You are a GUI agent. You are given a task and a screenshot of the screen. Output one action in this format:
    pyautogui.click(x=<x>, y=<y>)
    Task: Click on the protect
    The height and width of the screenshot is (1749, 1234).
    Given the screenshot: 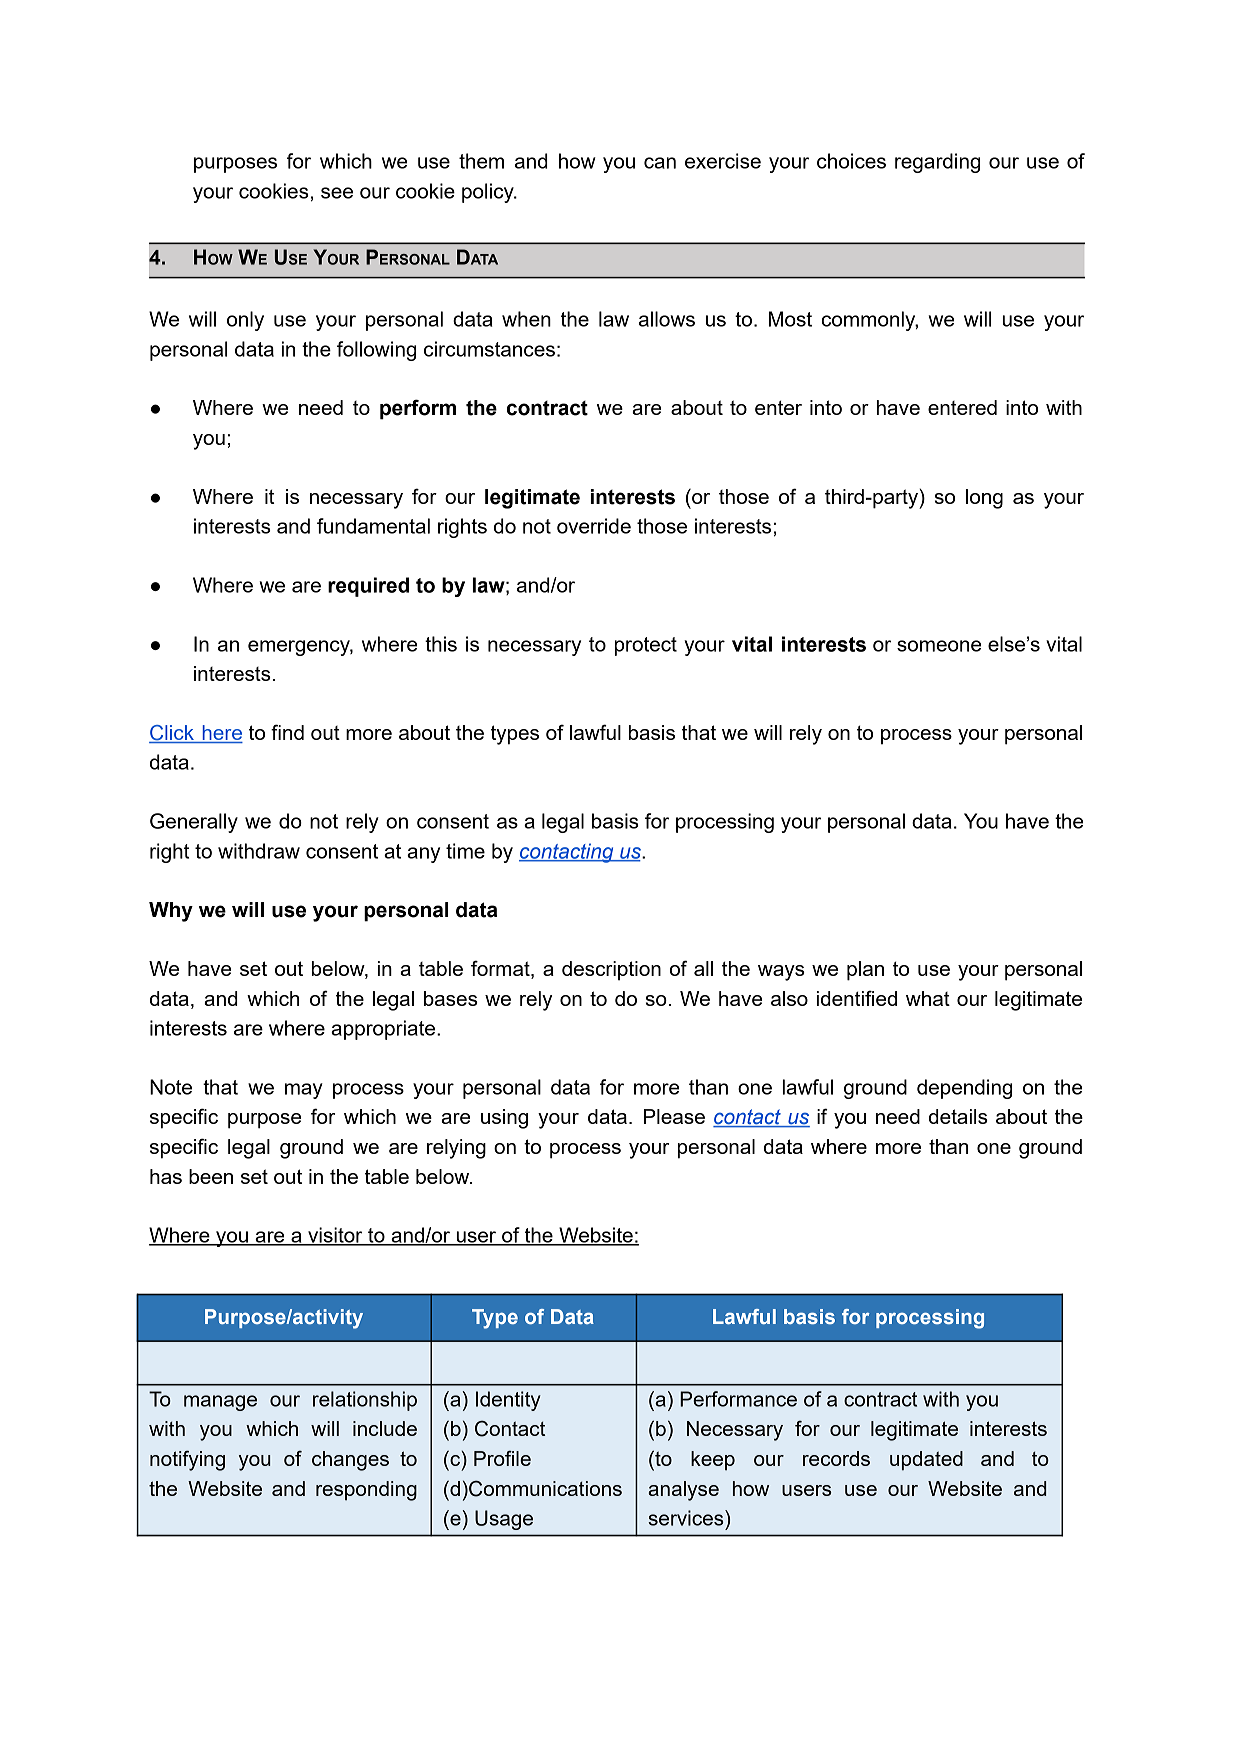 What is the action you would take?
    pyautogui.click(x=646, y=646)
